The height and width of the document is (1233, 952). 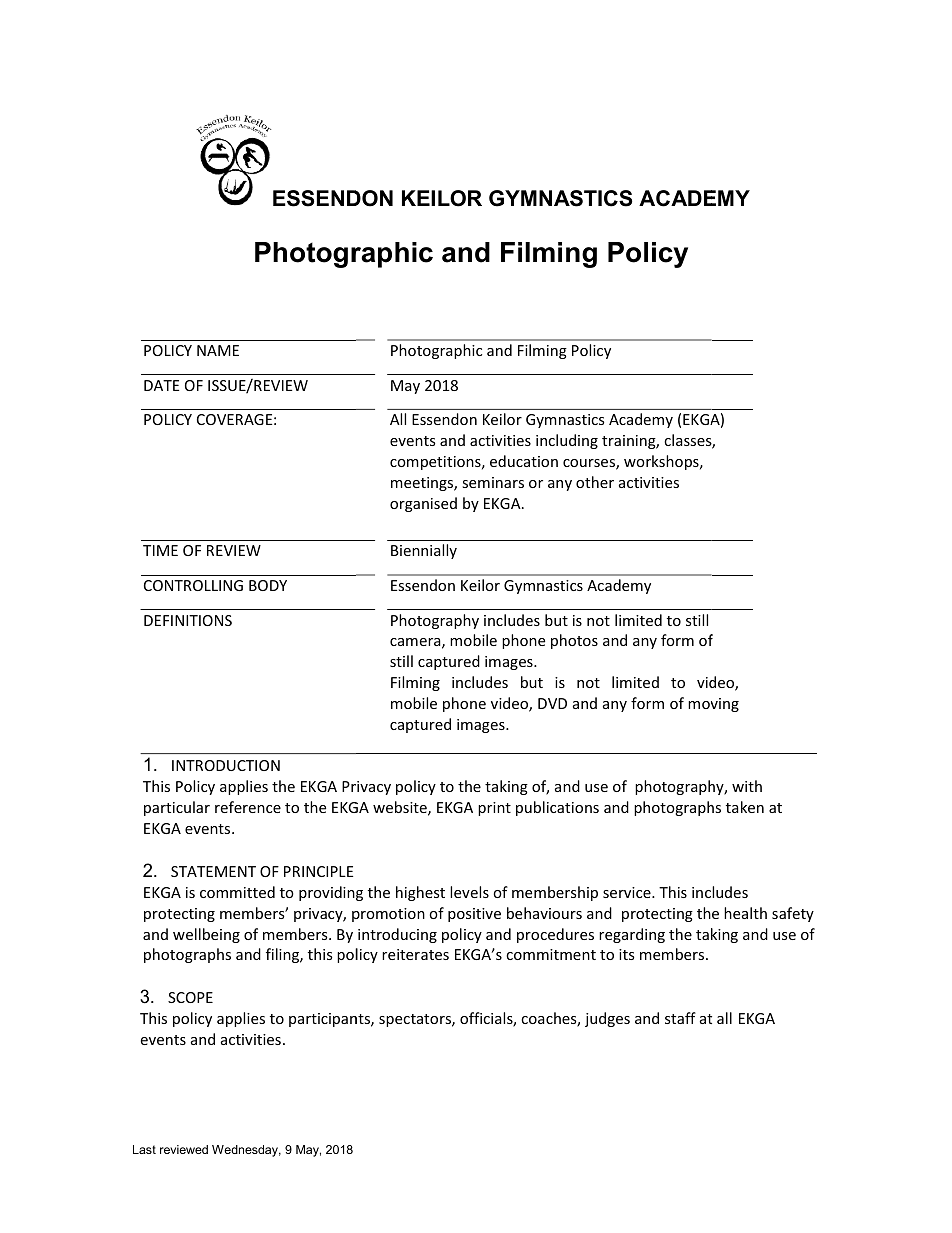 What do you see at coordinates (524, 461) in the document?
I see `education` at bounding box center [524, 461].
